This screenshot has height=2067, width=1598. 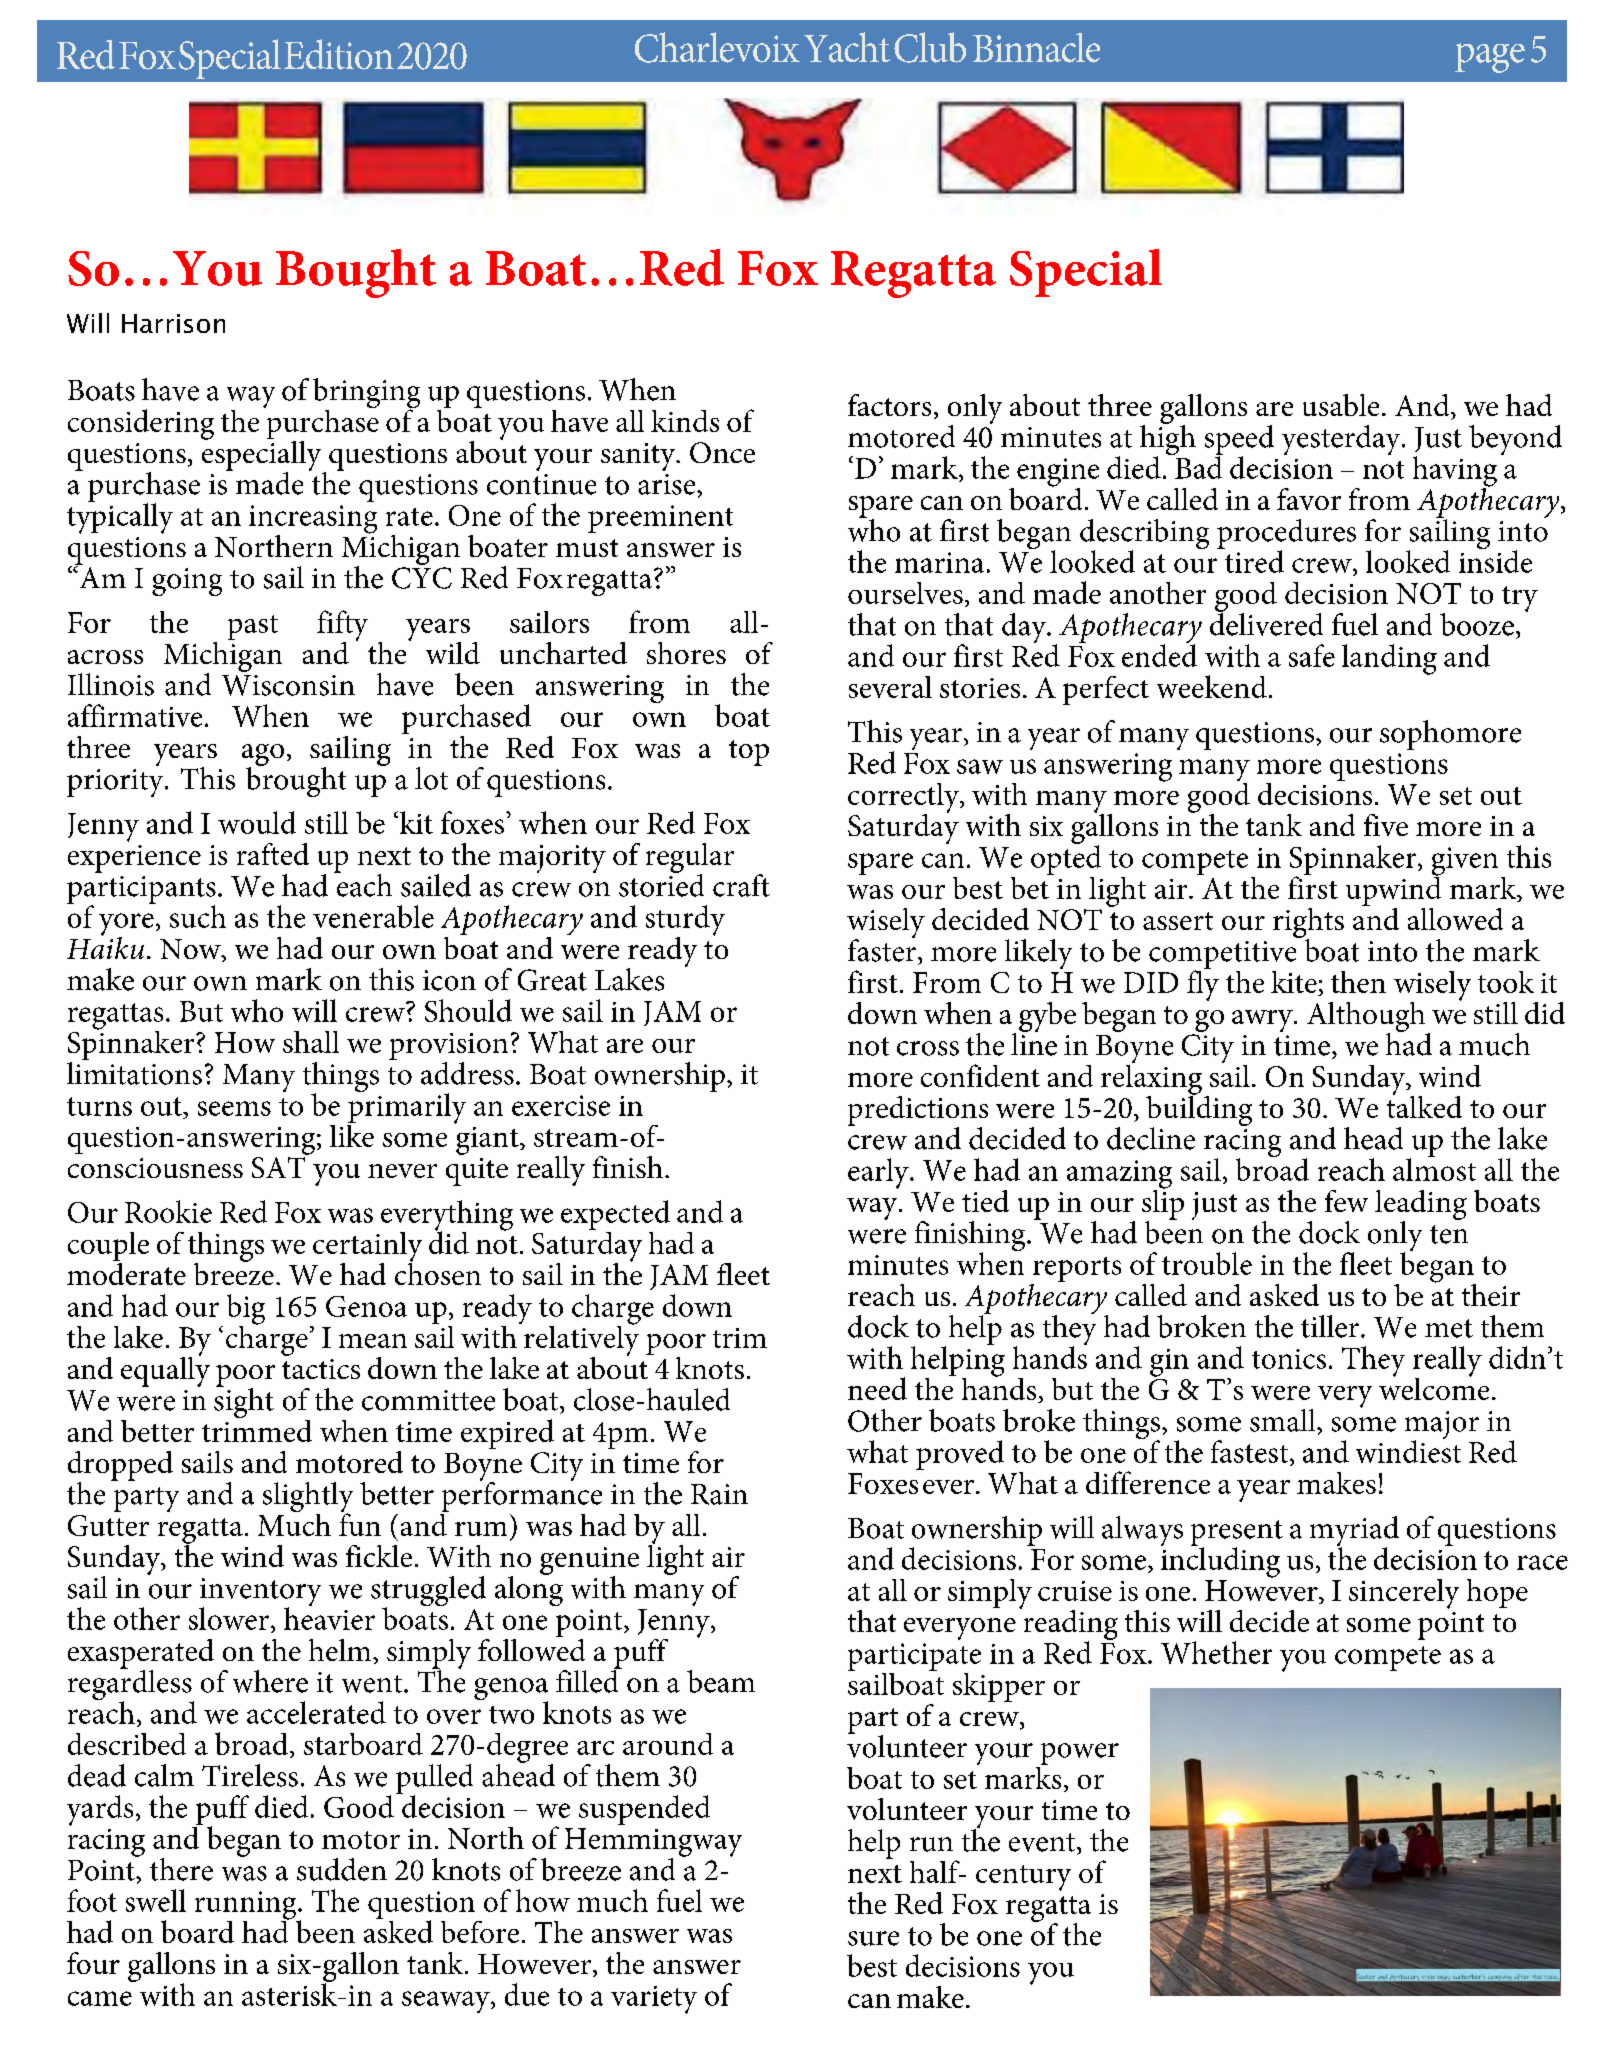 What do you see at coordinates (883, 949) in the screenshot?
I see `faster` at bounding box center [883, 949].
